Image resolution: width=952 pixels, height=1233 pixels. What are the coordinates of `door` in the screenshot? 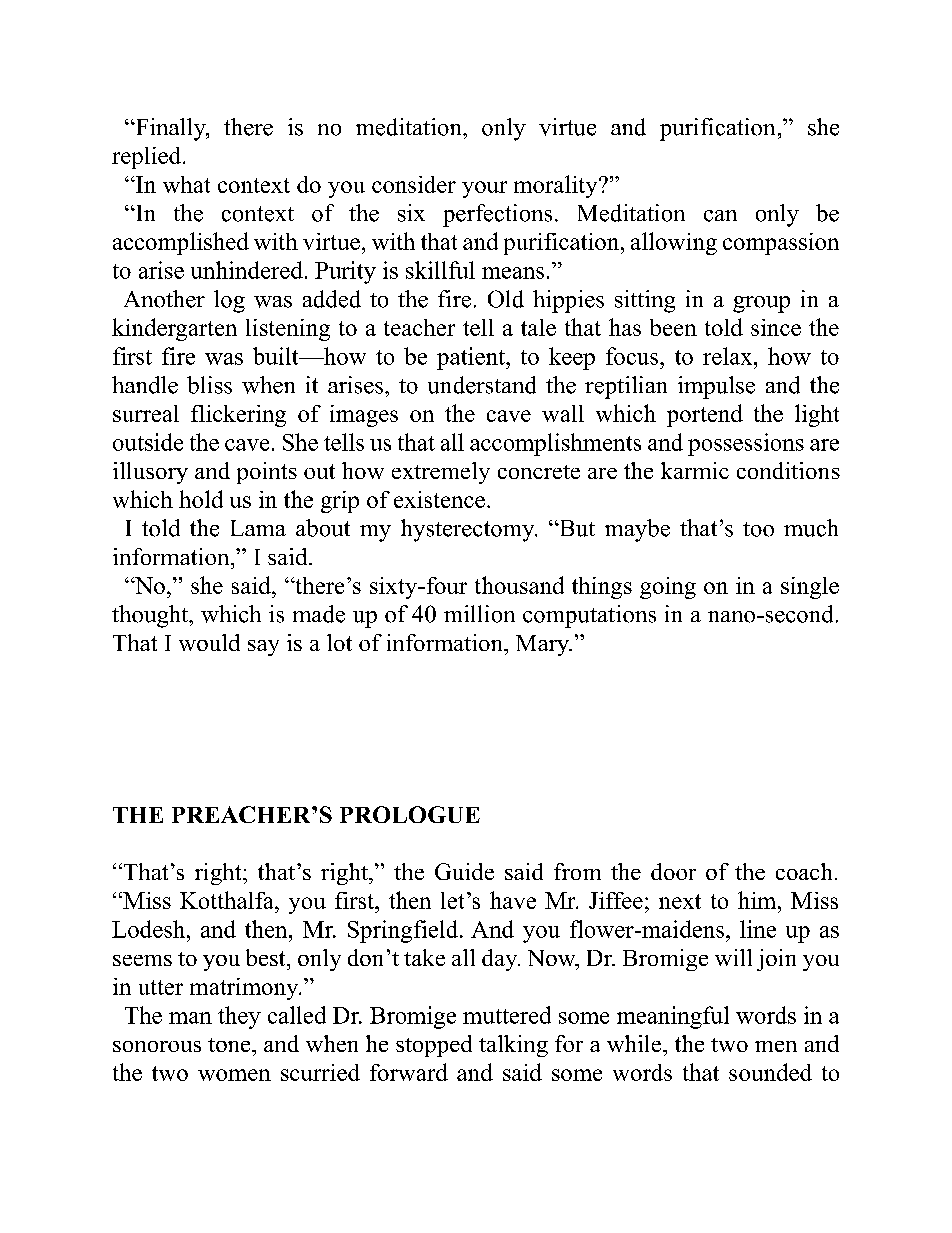 It's located at (673, 871).
